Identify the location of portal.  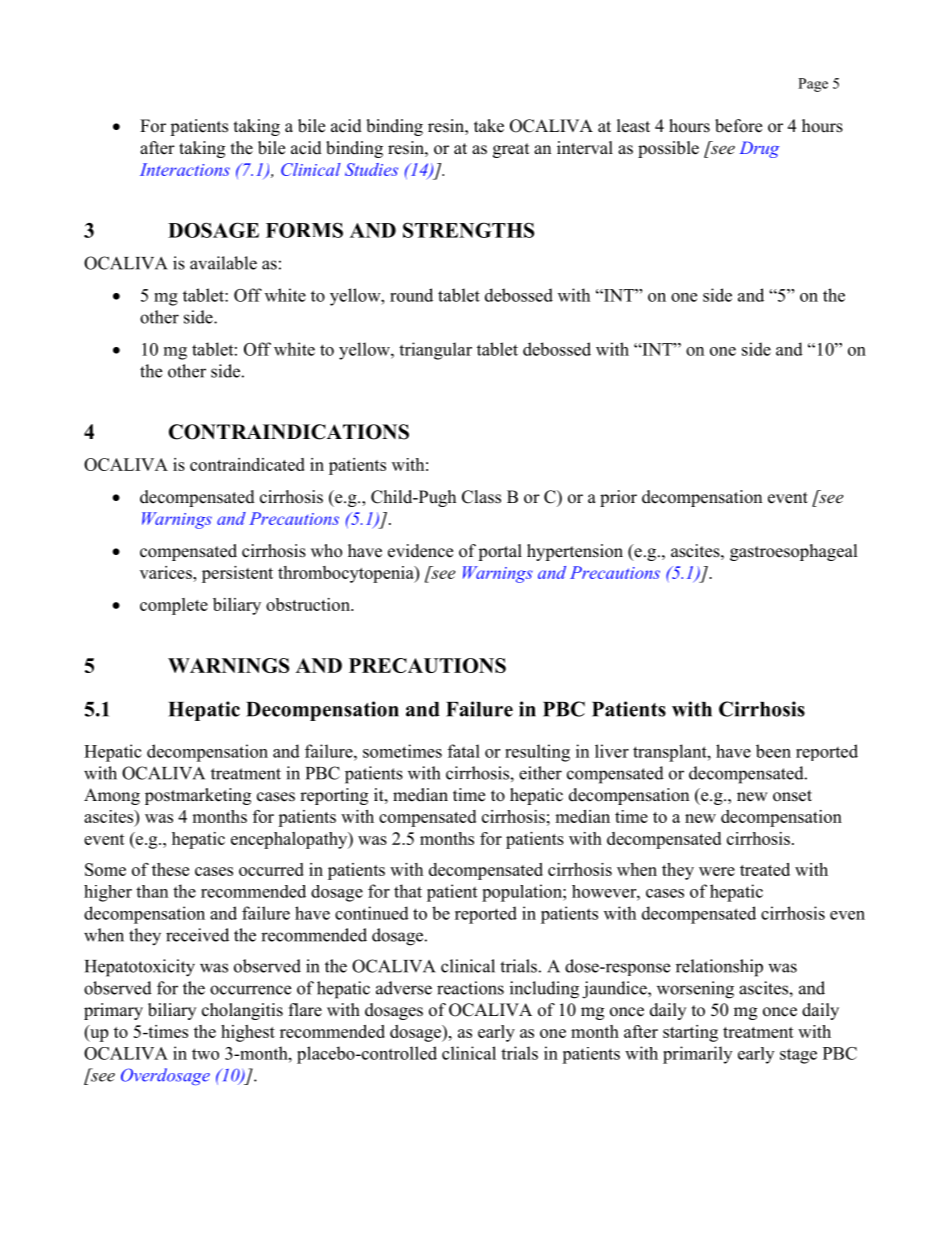
(500, 552).
